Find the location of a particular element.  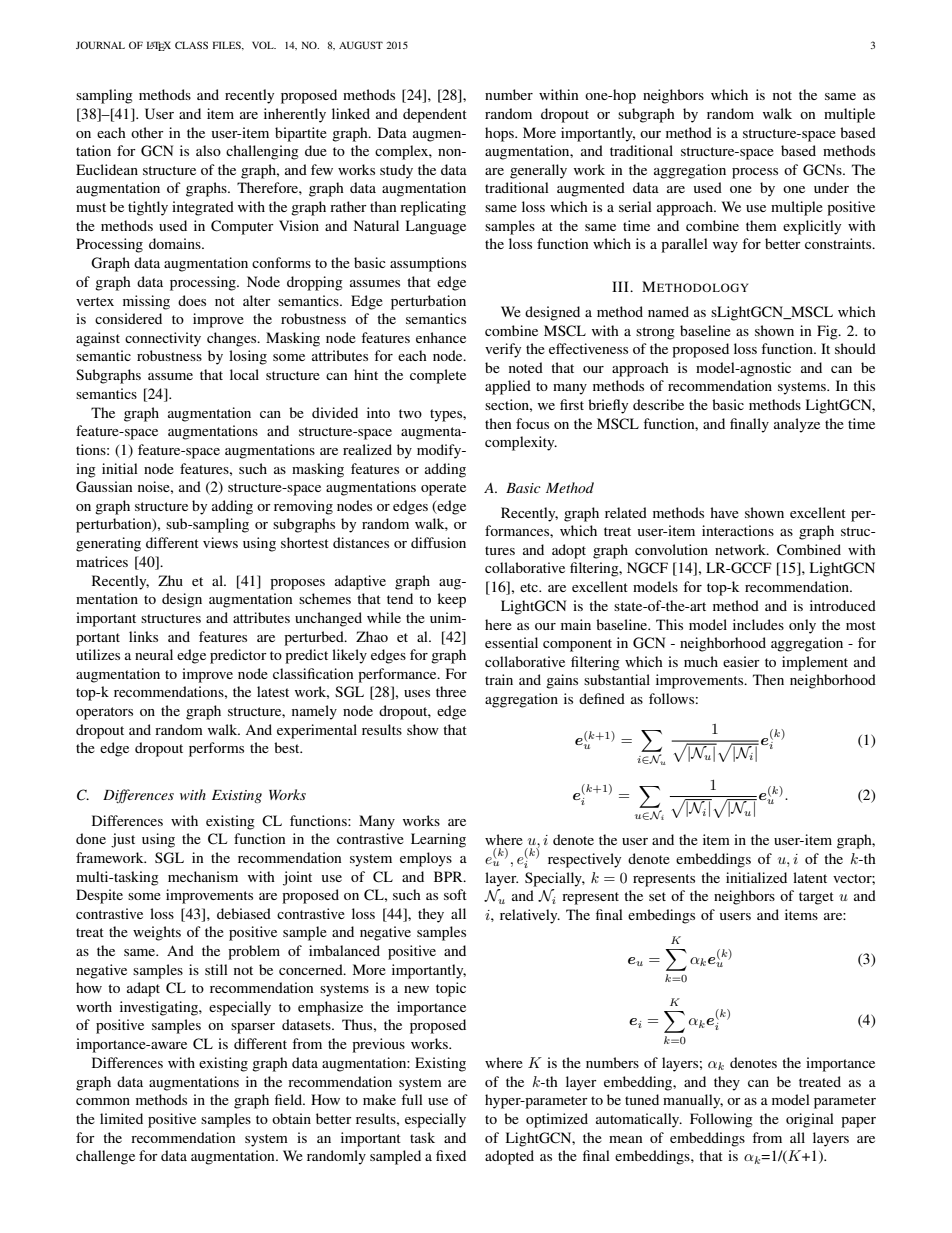

operate is located at coordinates (443, 489).
